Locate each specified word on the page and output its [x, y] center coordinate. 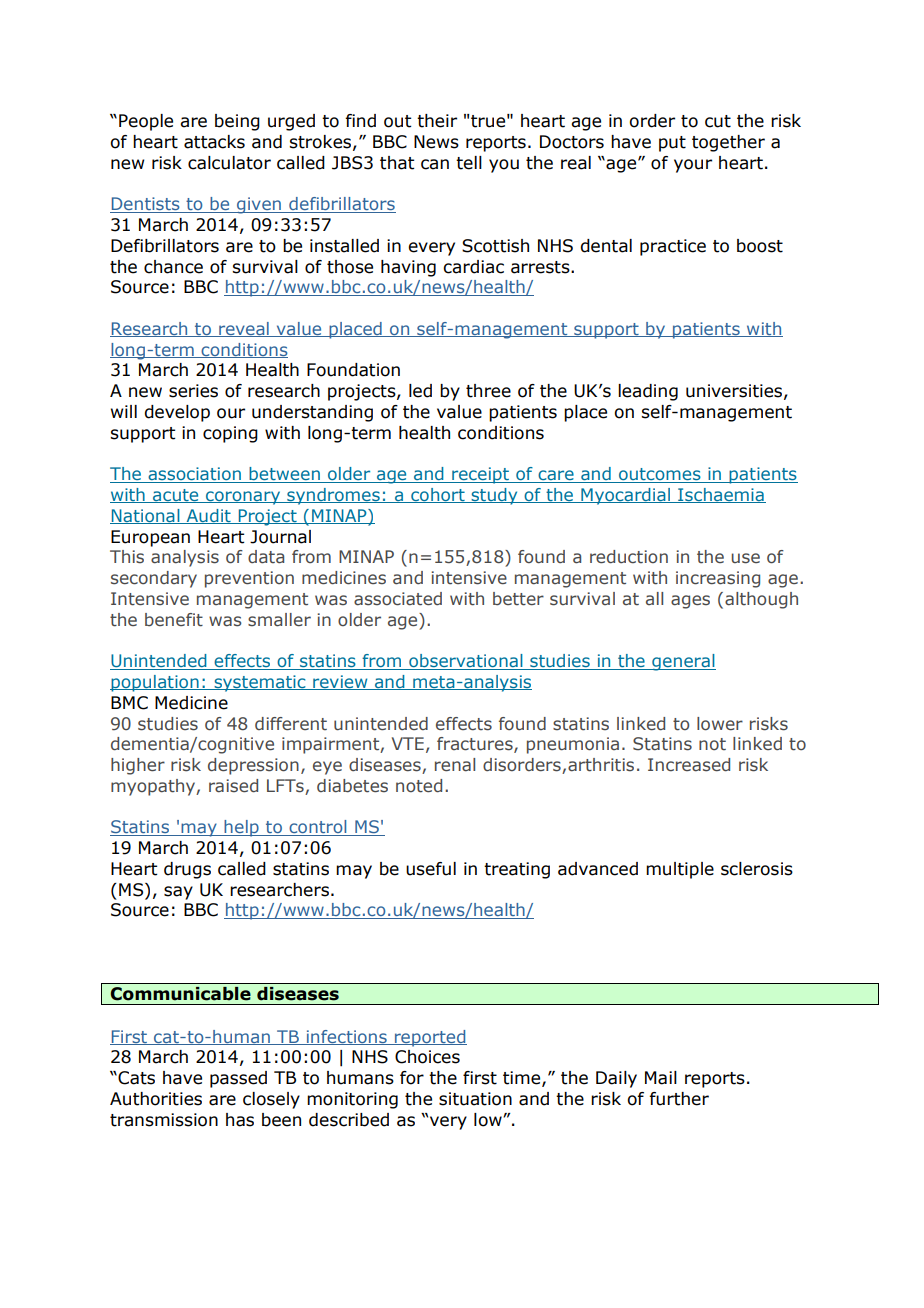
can [435, 164]
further [679, 1099]
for [412, 1078]
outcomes [659, 475]
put [672, 144]
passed [238, 1079]
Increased [689, 765]
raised [233, 786]
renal [455, 765]
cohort [438, 495]
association [194, 475]
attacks [214, 142]
